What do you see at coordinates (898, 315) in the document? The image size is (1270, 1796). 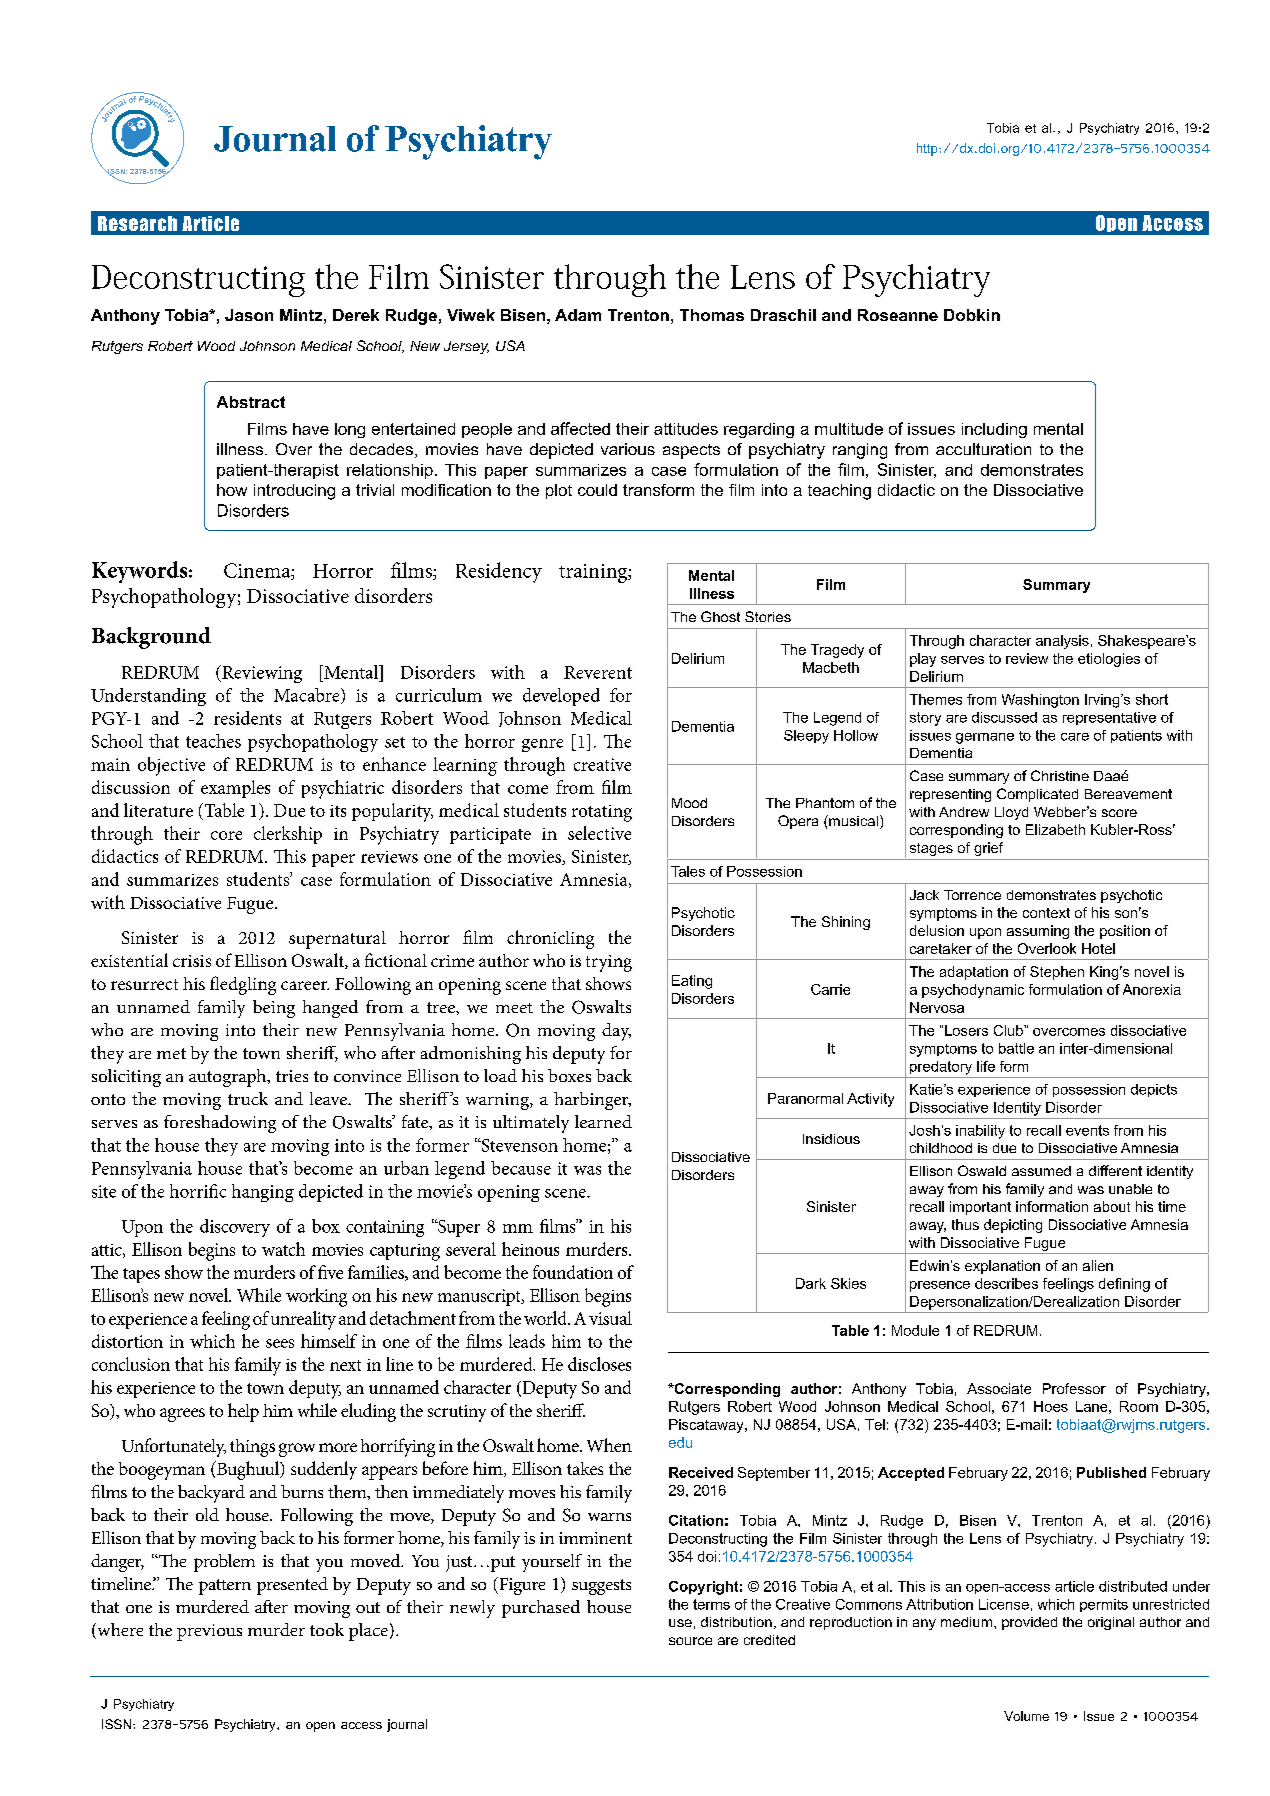 I see `Roseanne` at bounding box center [898, 315].
